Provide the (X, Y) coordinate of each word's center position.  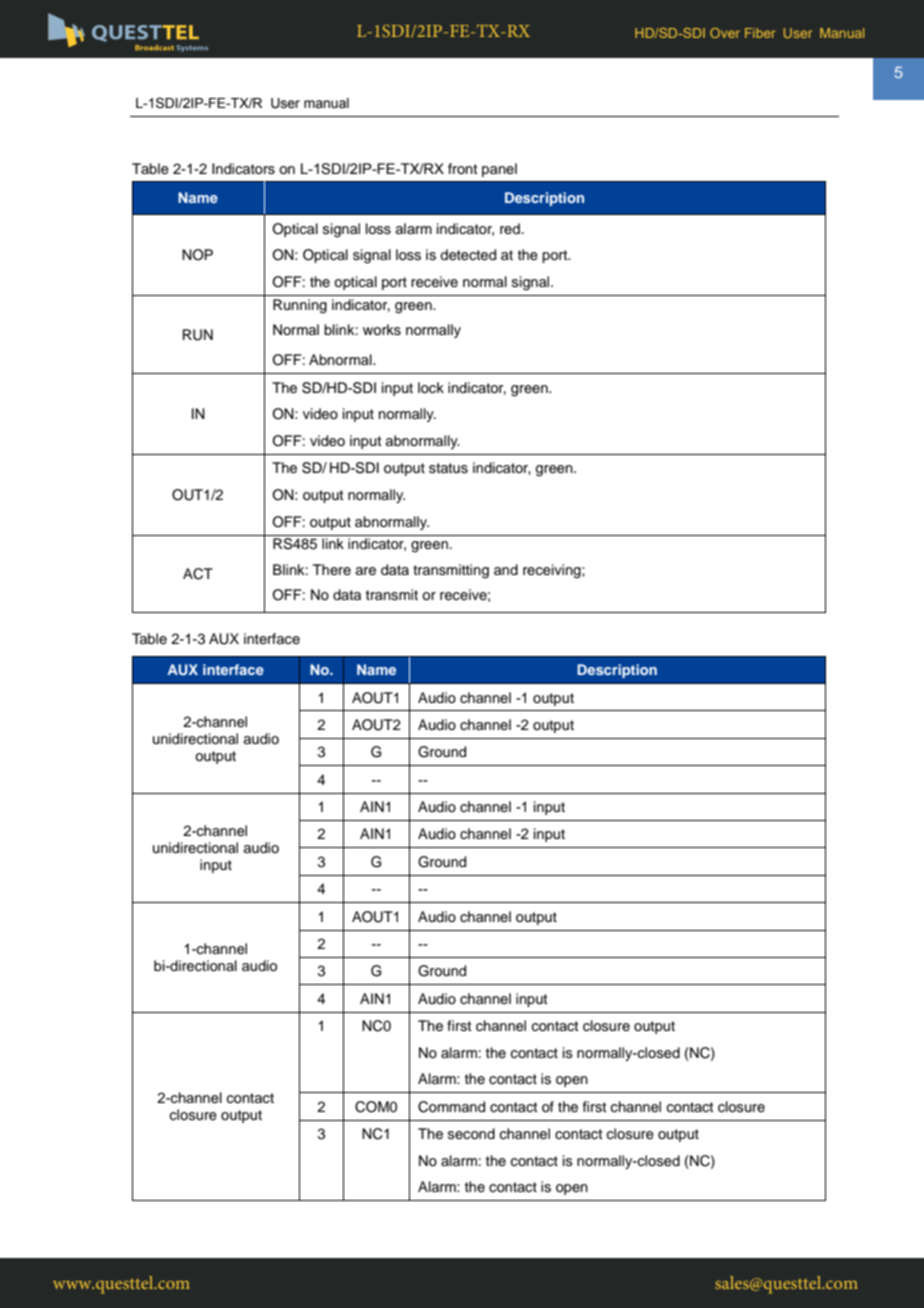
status (448, 468)
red (510, 228)
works (382, 330)
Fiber (760, 33)
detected (468, 255)
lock (431, 388)
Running (300, 306)
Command (451, 1107)
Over (725, 33)
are (366, 571)
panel (499, 170)
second (471, 1133)
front (462, 168)
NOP (197, 255)
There (332, 569)
